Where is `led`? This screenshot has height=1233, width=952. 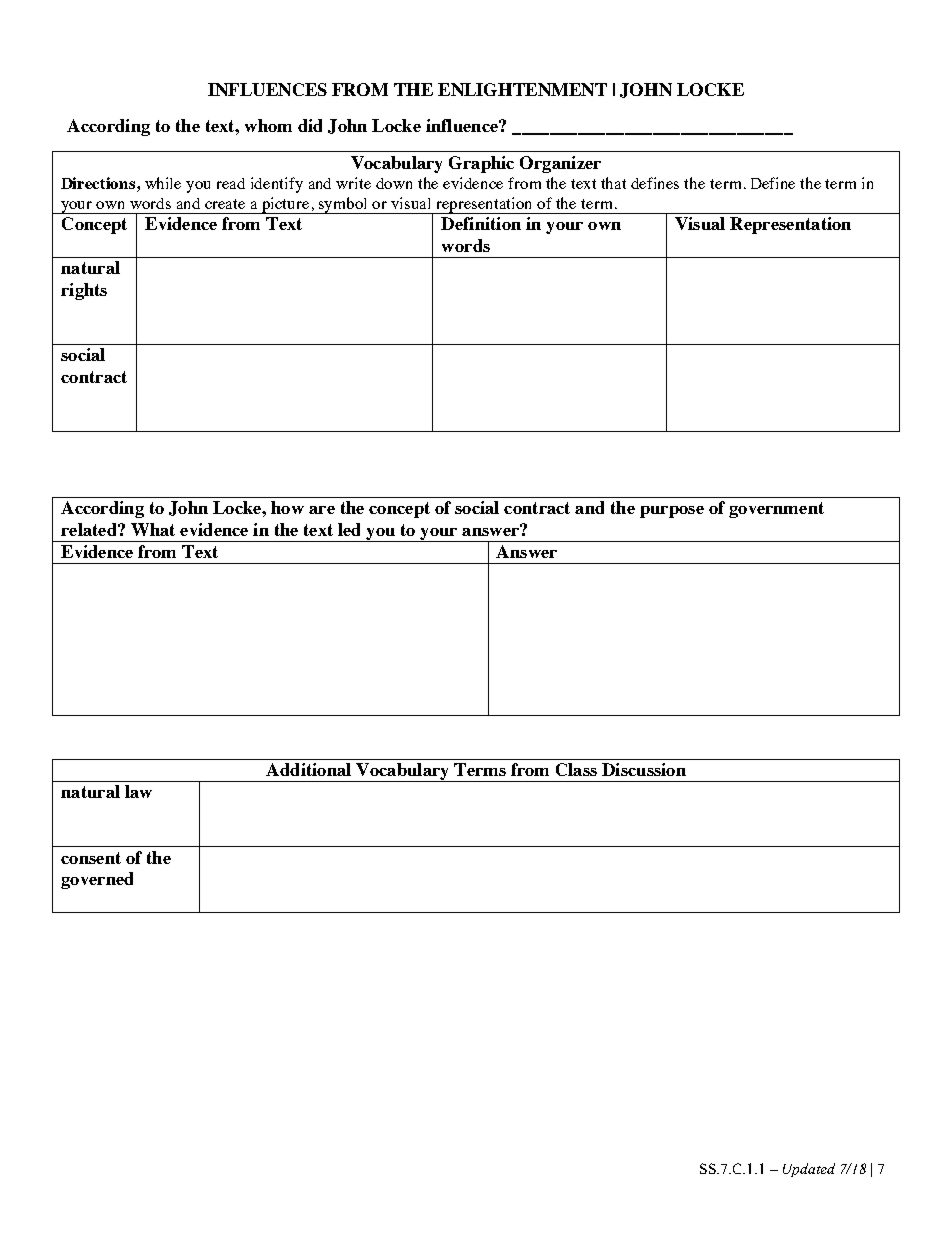
led is located at coordinates (349, 529).
